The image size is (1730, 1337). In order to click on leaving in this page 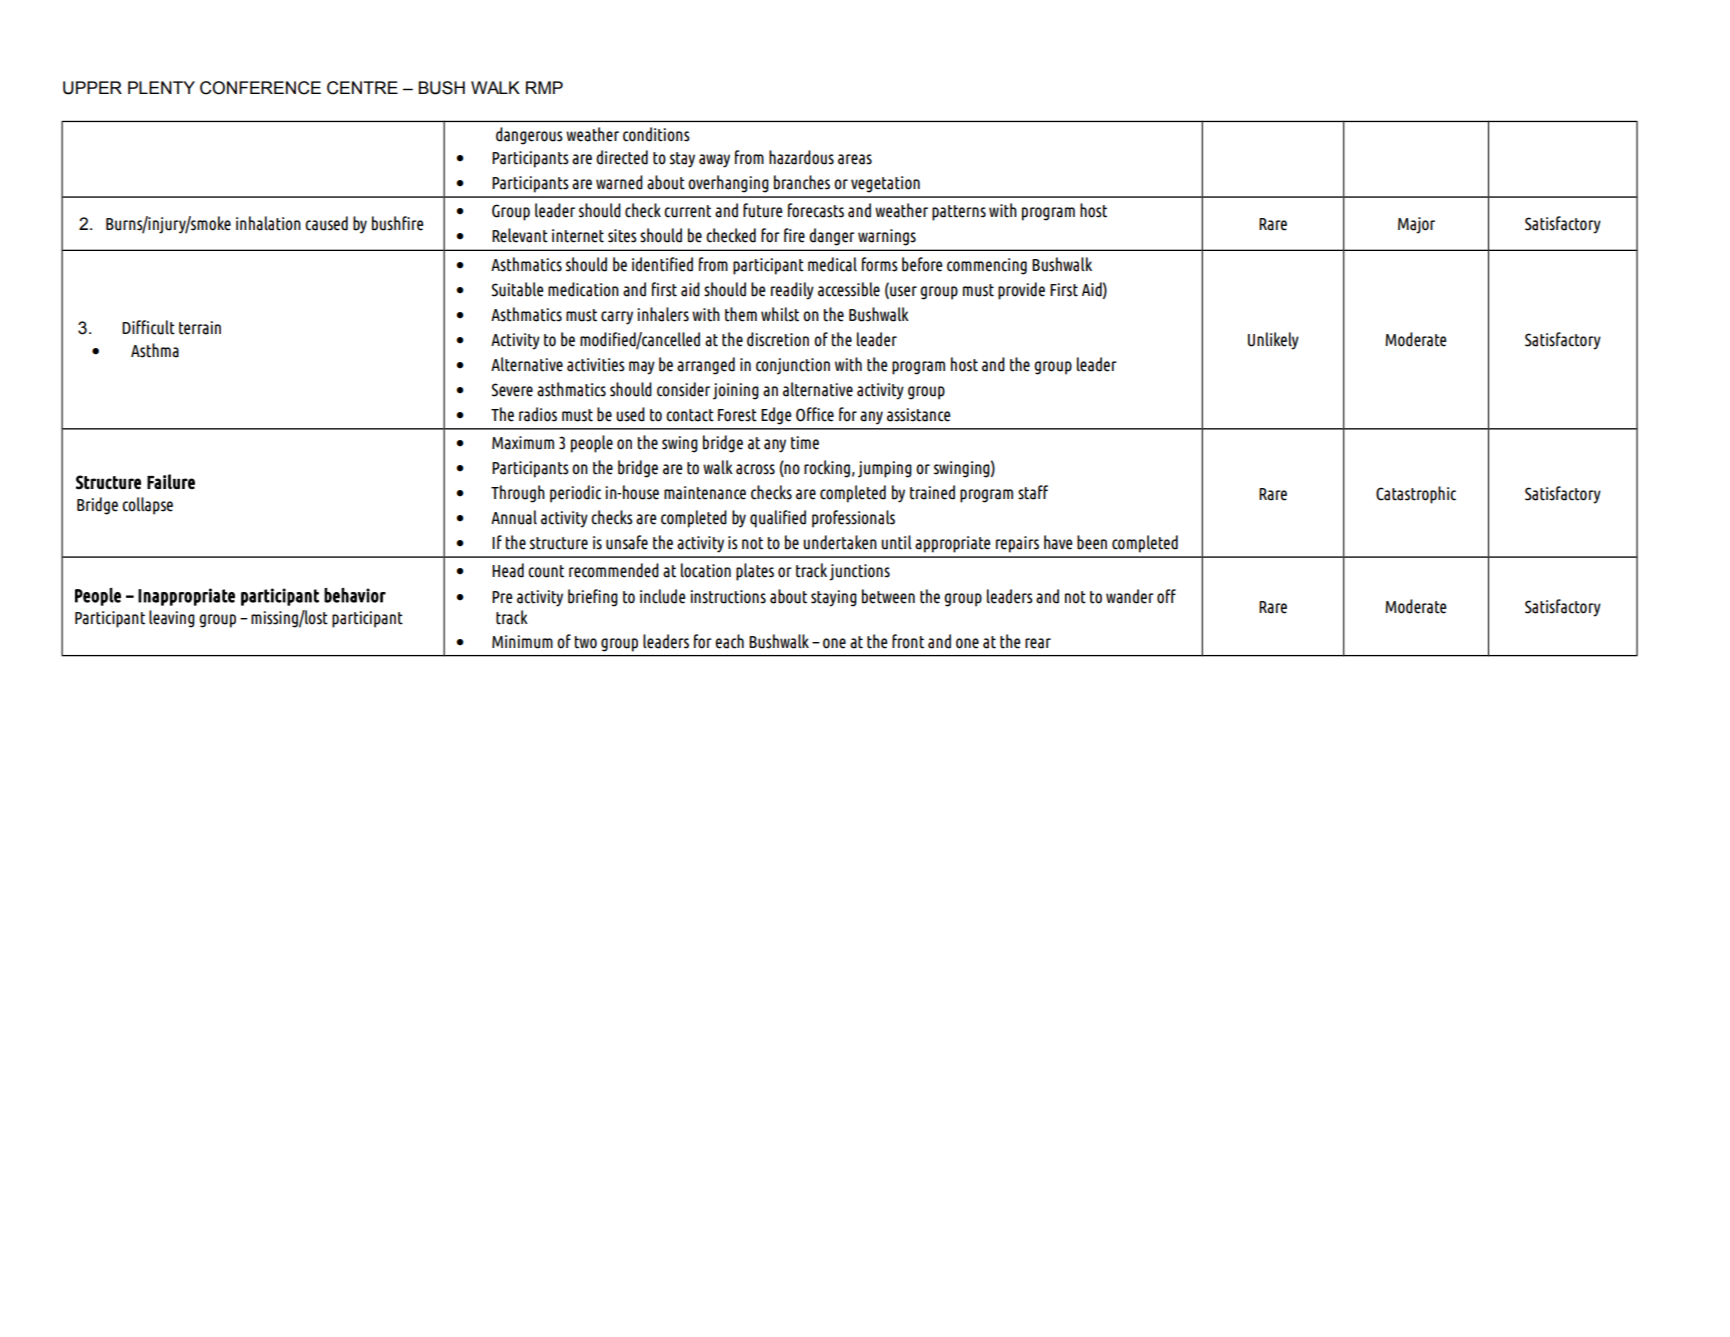, I will do `click(172, 619)`.
